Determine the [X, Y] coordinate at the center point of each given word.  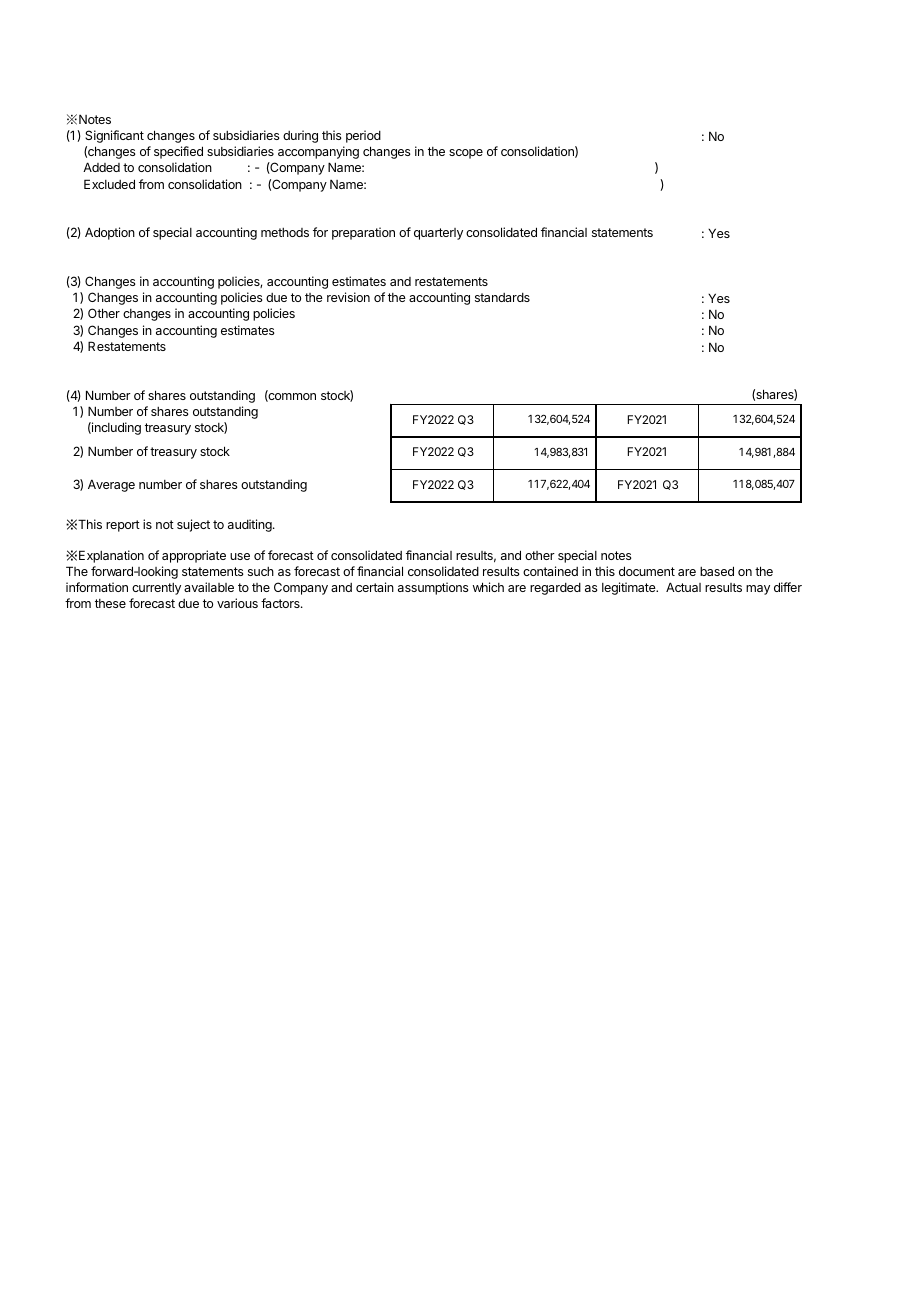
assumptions [433, 588]
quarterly [438, 234]
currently [156, 589]
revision [348, 297]
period [363, 136]
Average [111, 486]
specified [178, 152]
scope [466, 154]
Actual [683, 587]
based [717, 571]
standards [502, 297]
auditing [251, 525]
